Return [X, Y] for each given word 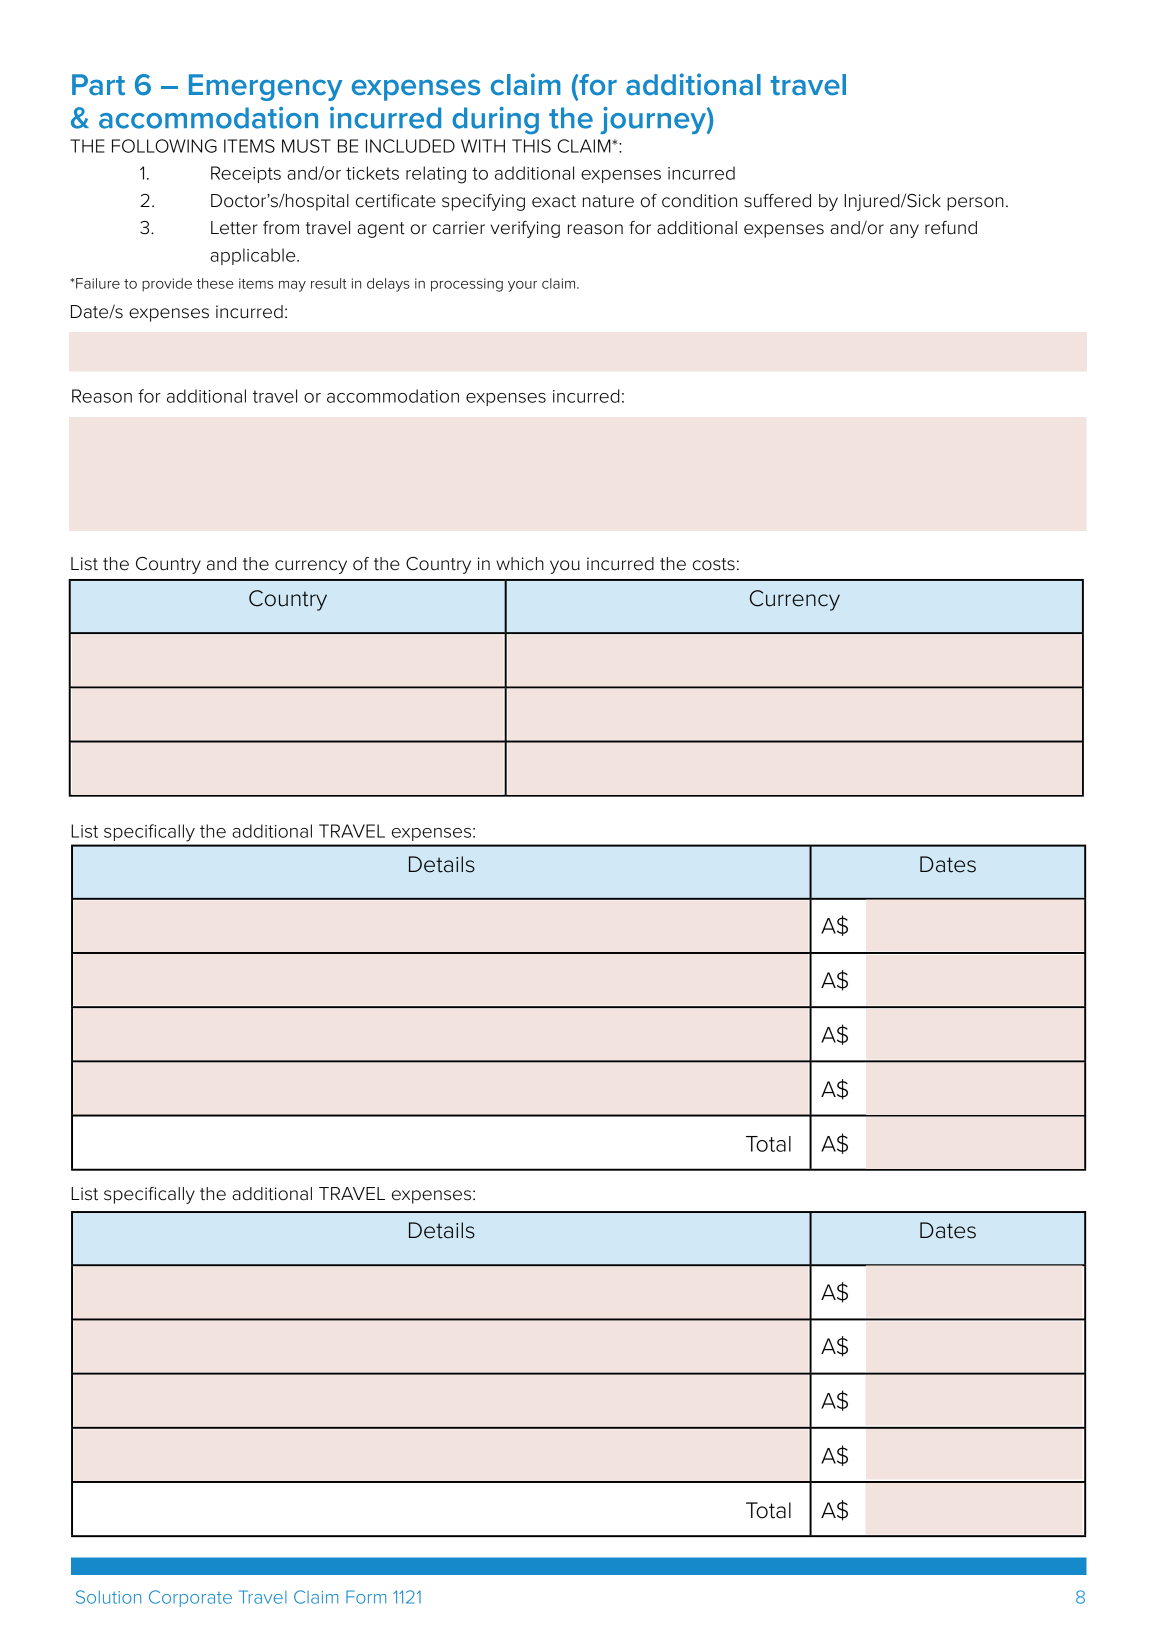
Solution [108, 1597]
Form [366, 1597]
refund [951, 228]
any [904, 231]
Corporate [190, 1598]
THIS [531, 146]
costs [714, 564]
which [520, 564]
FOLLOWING [164, 146]
